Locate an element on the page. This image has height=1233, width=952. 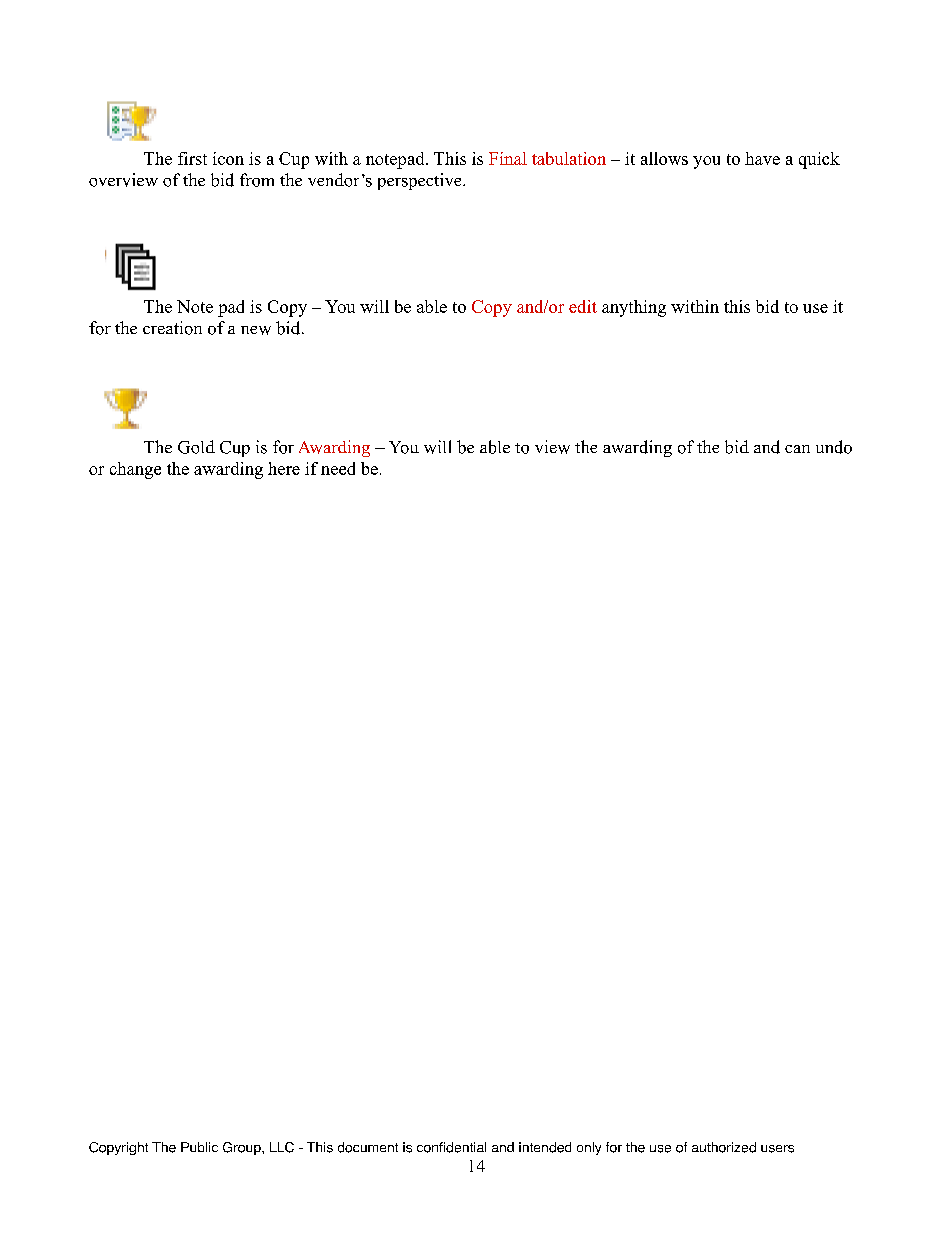
authorized is located at coordinates (724, 1147).
